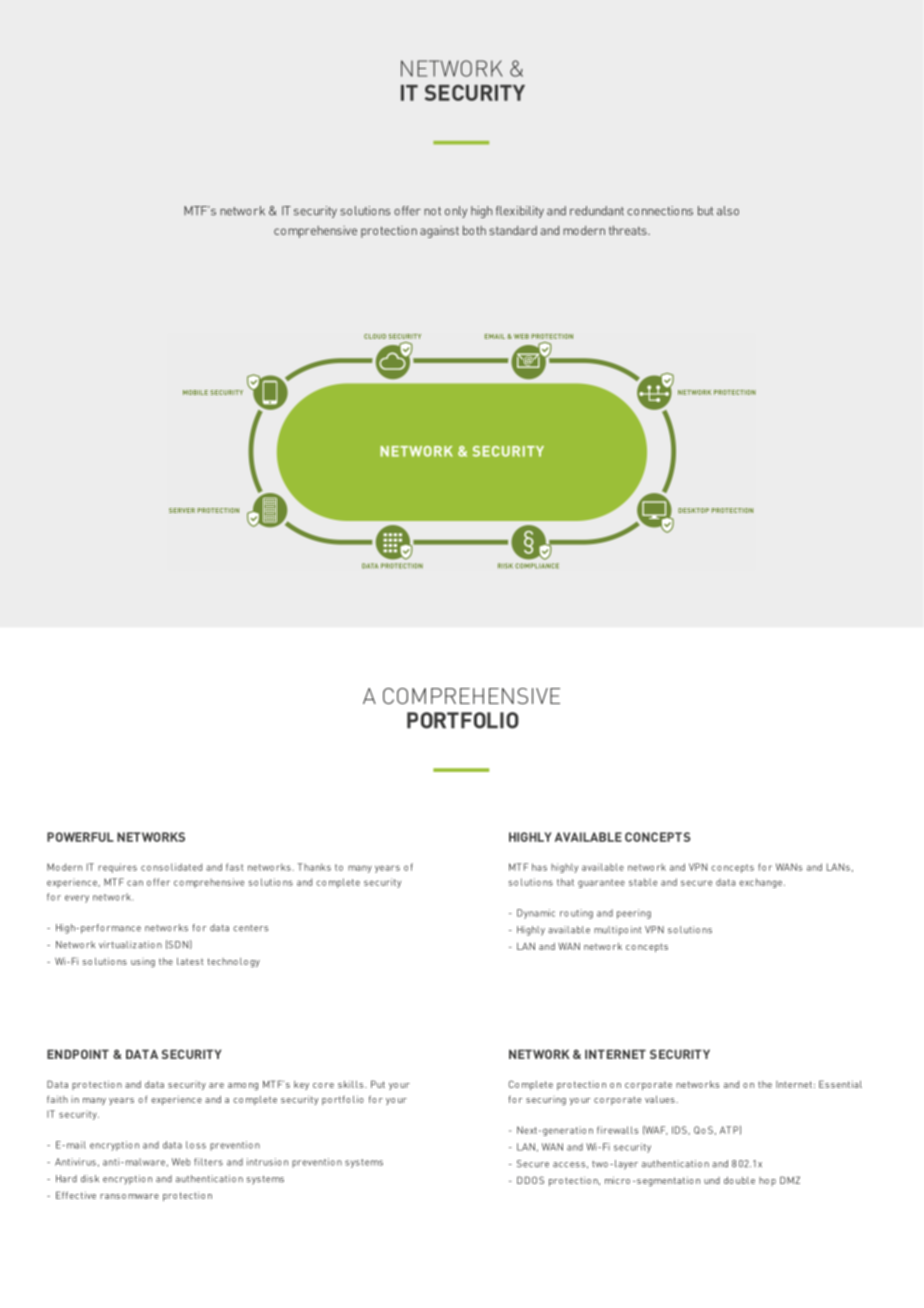 This image has height=1308, width=924. Describe the element at coordinates (539, 867) in the image. I see `has` at that location.
